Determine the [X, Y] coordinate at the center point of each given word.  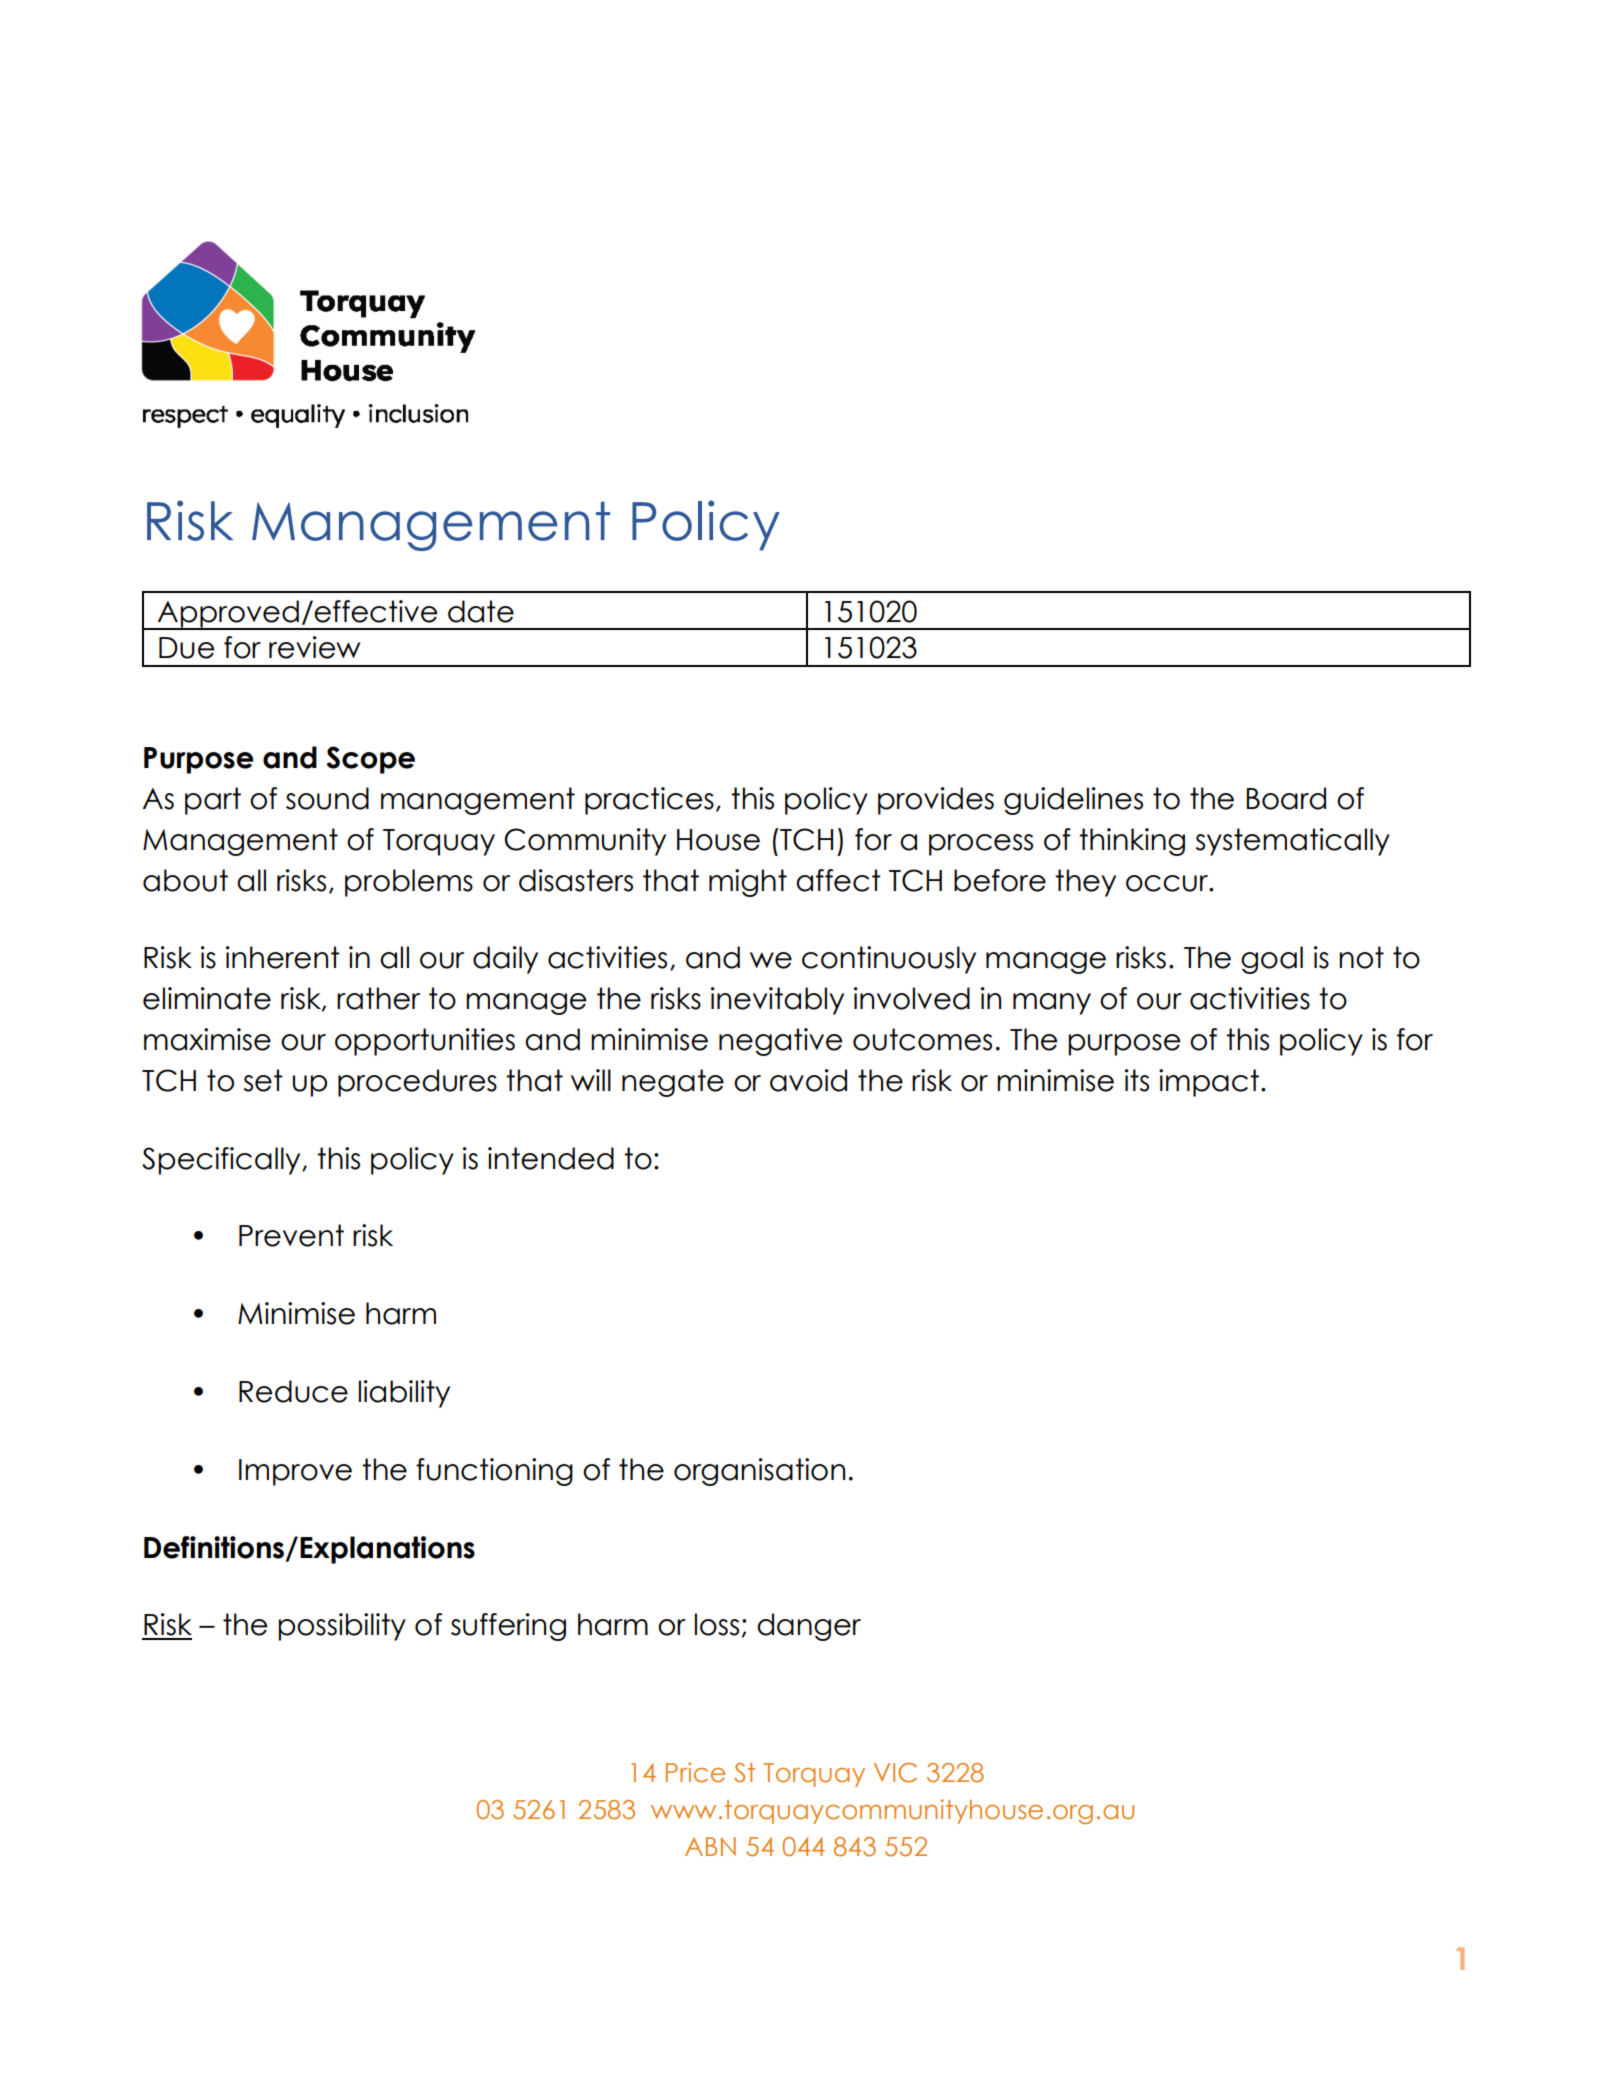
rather [378, 998]
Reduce [293, 1391]
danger [809, 1627]
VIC [895, 1773]
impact [1209, 1083]
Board [1286, 798]
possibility [342, 1627]
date [481, 611]
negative [780, 1042]
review [314, 647]
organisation [759, 1472]
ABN [710, 1846]
